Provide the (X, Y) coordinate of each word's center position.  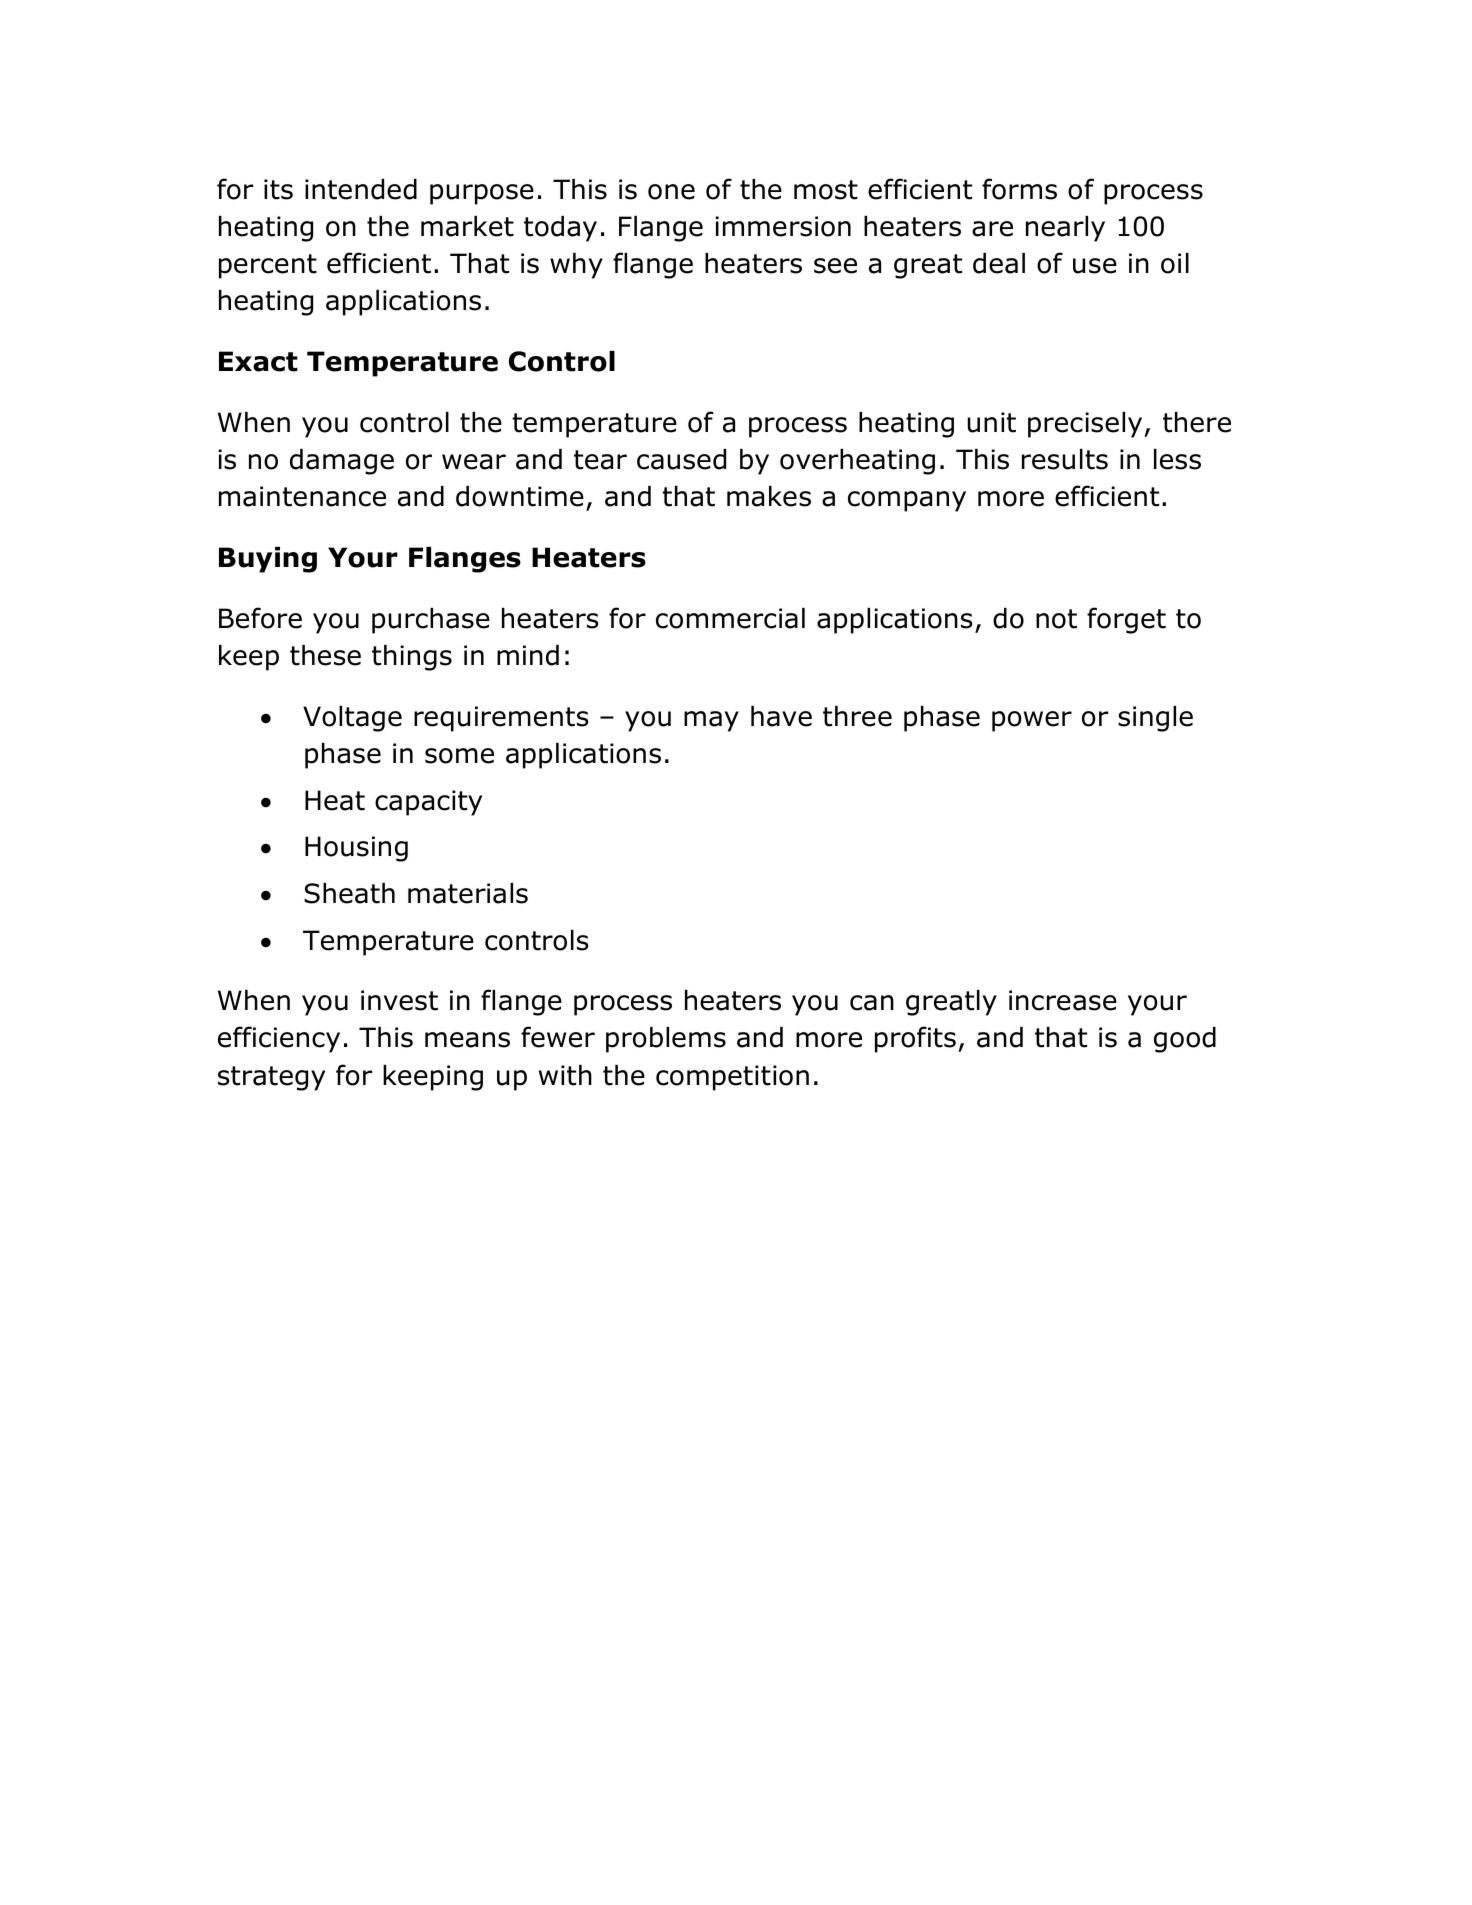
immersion (783, 226)
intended (361, 189)
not (1056, 619)
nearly (1065, 229)
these (325, 655)
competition (732, 1078)
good (1185, 1040)
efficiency (279, 1039)
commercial (730, 618)
